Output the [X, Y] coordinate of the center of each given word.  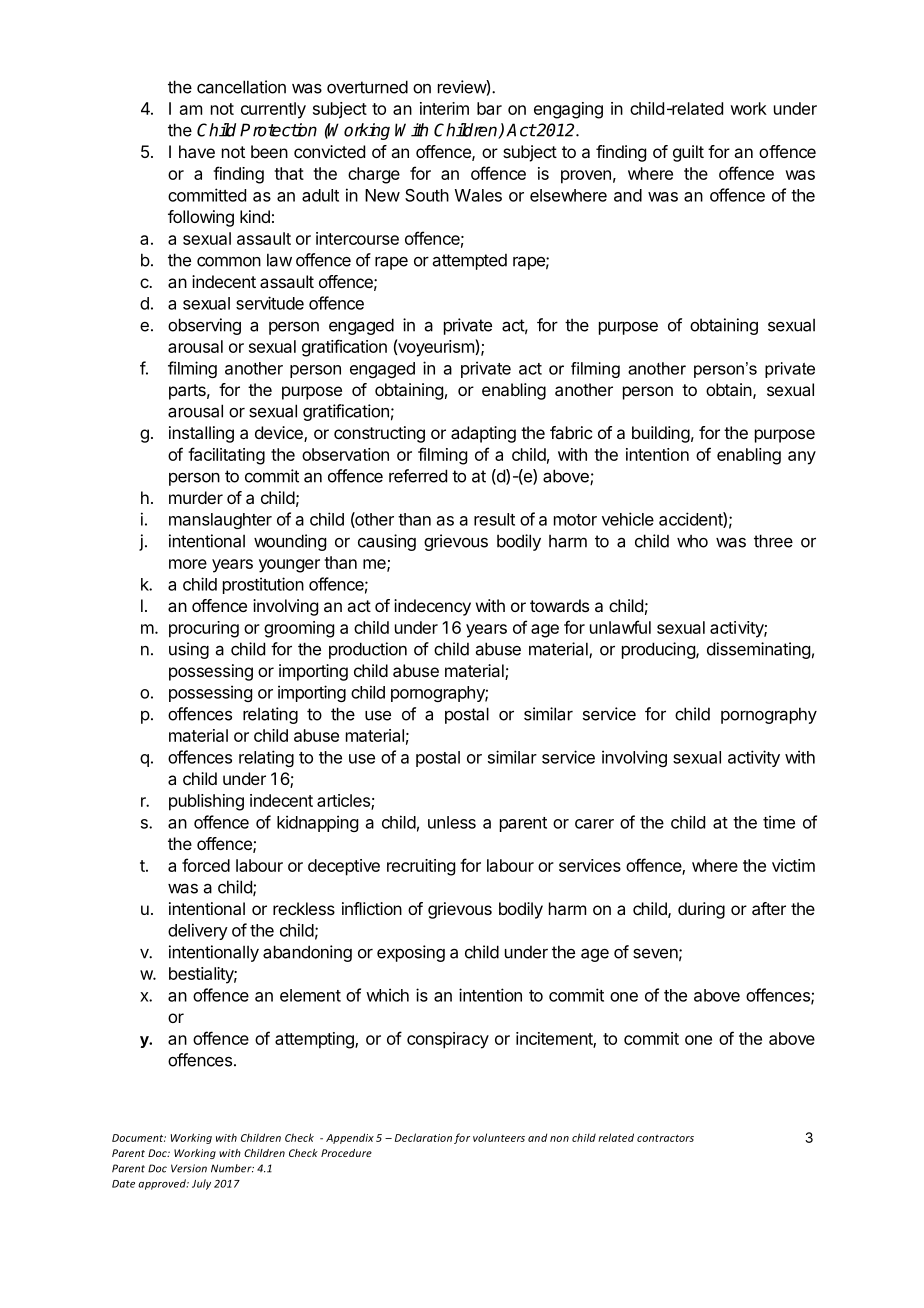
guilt [688, 153]
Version [189, 1168]
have [197, 151]
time [779, 822]
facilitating [226, 456]
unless [452, 822]
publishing [206, 802]
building [661, 434]
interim [444, 108]
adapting [483, 434]
